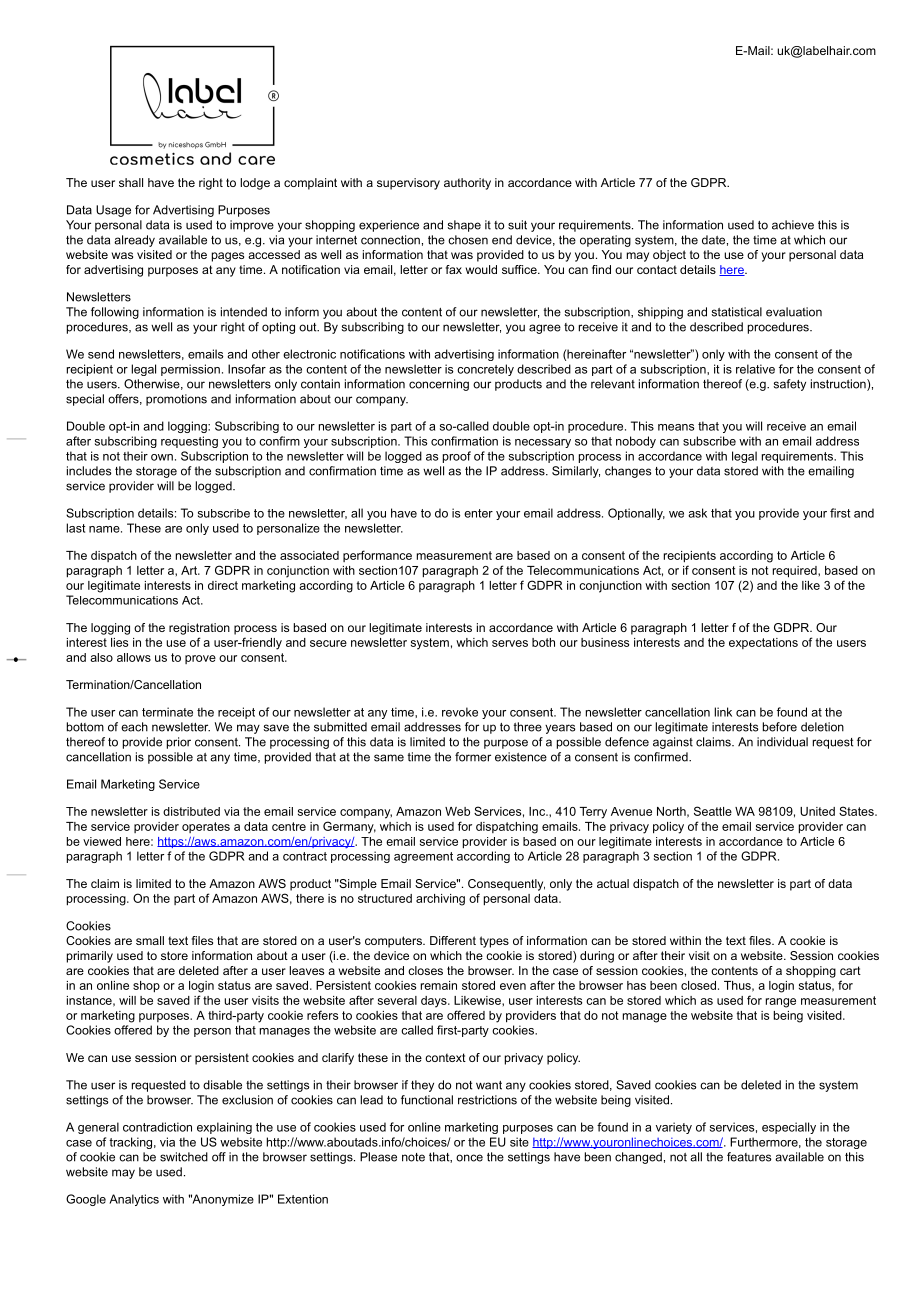 This screenshot has width=924, height=1308. I want to click on required, so click(796, 572).
